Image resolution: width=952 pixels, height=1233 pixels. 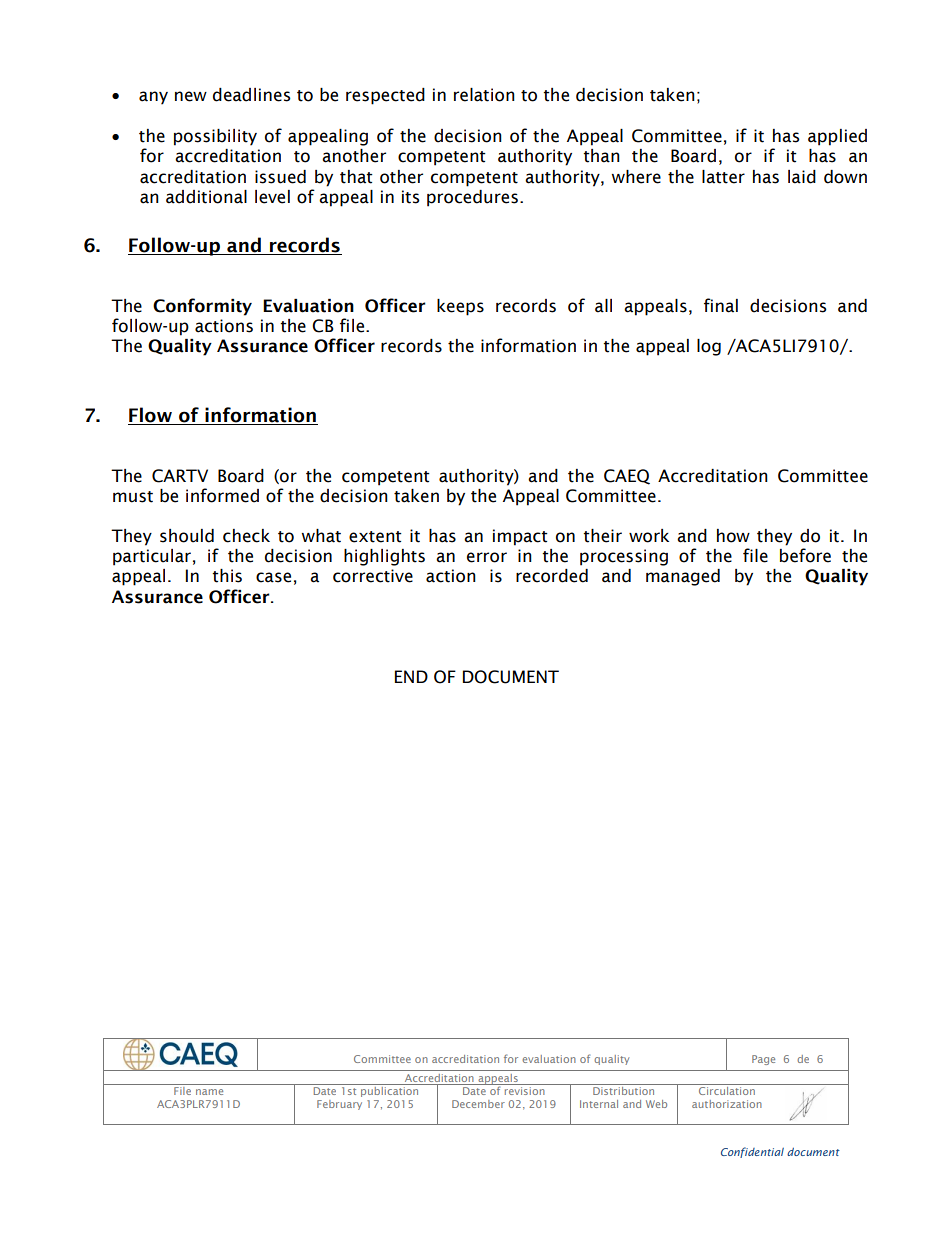 What do you see at coordinates (227, 576) in the screenshot?
I see `this` at bounding box center [227, 576].
